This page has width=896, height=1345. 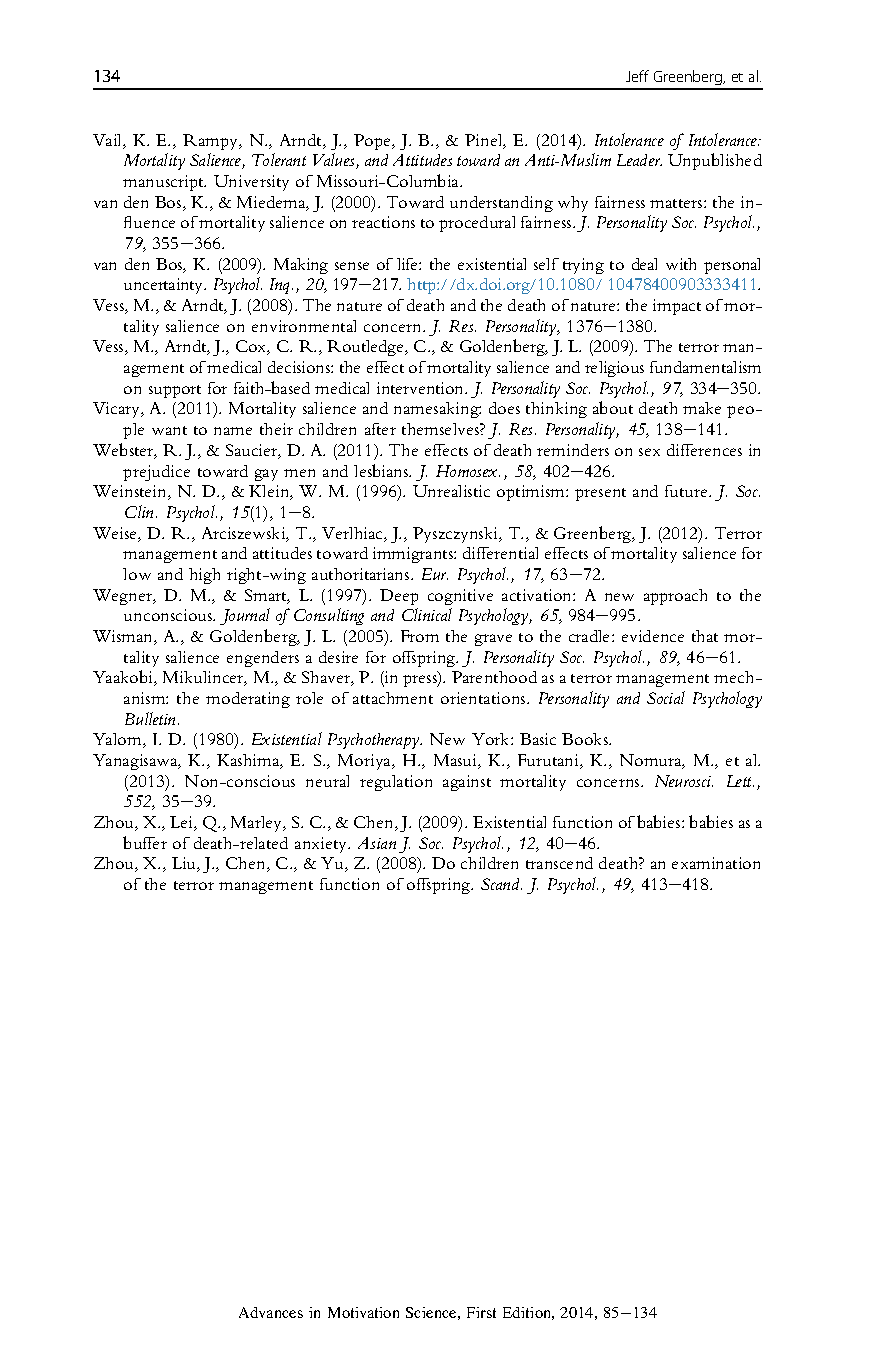 I want to click on Advances, so click(x=271, y=1312).
